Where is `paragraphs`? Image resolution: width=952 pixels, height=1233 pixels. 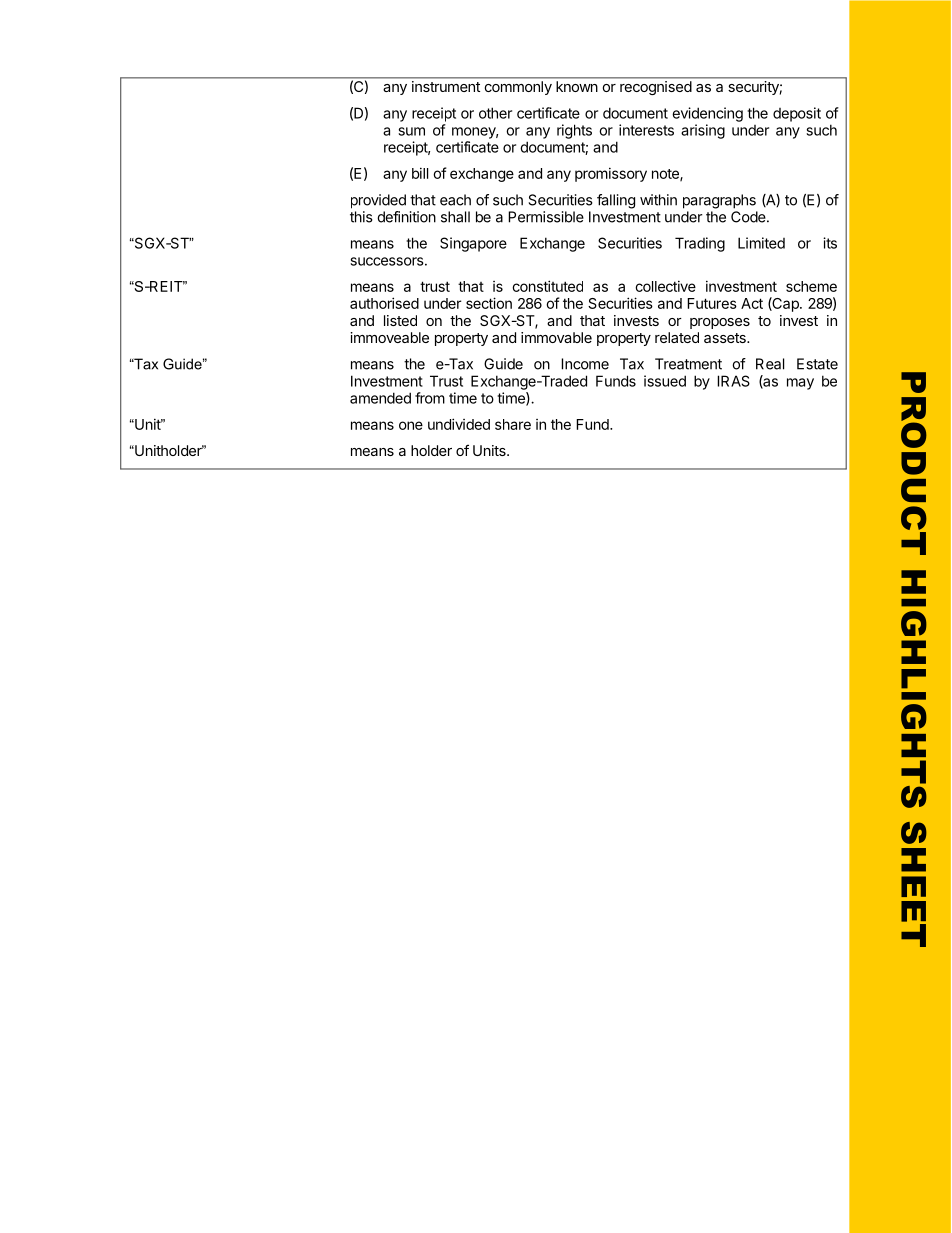 paragraphs is located at coordinates (719, 201).
